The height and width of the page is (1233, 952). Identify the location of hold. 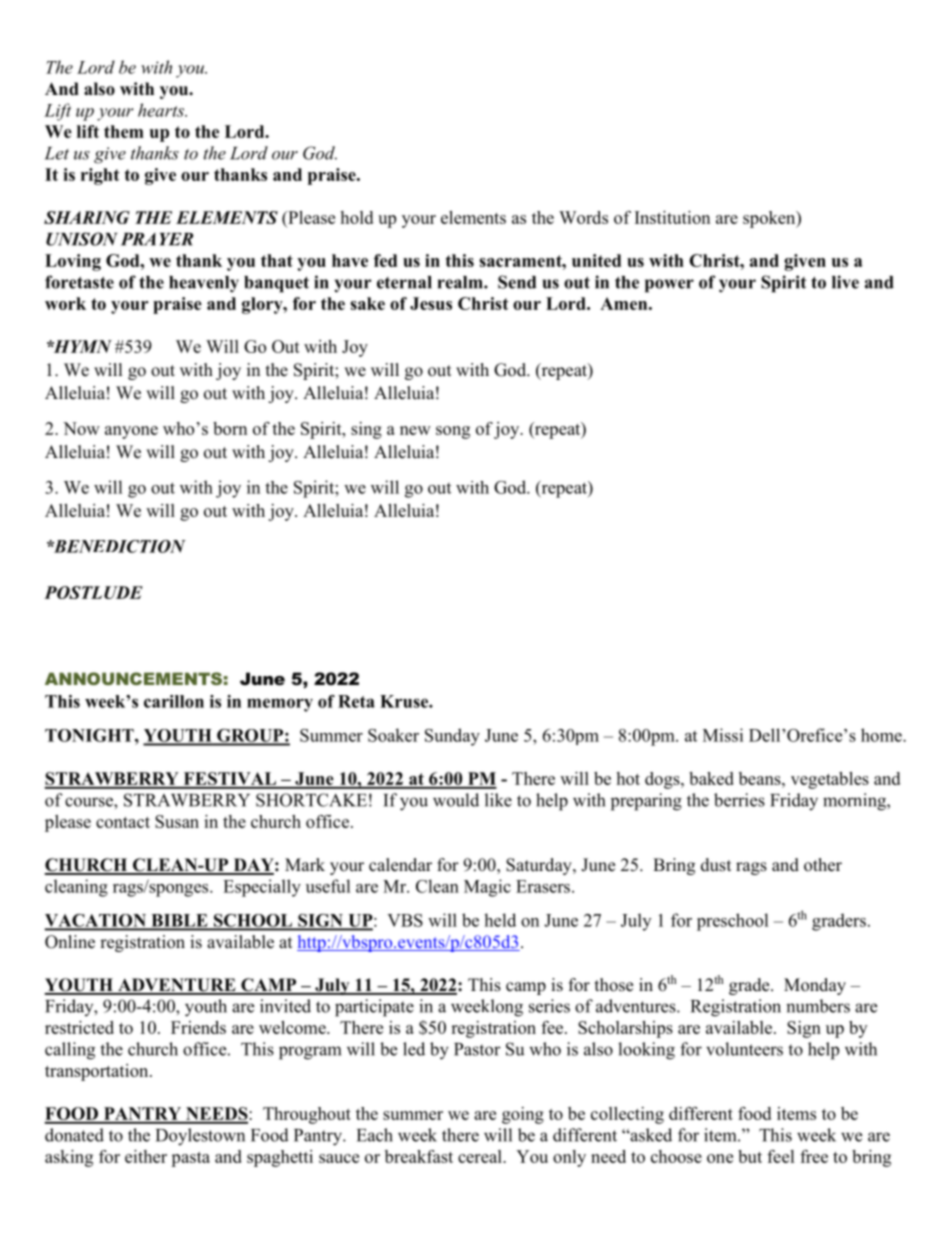
(356, 217).
